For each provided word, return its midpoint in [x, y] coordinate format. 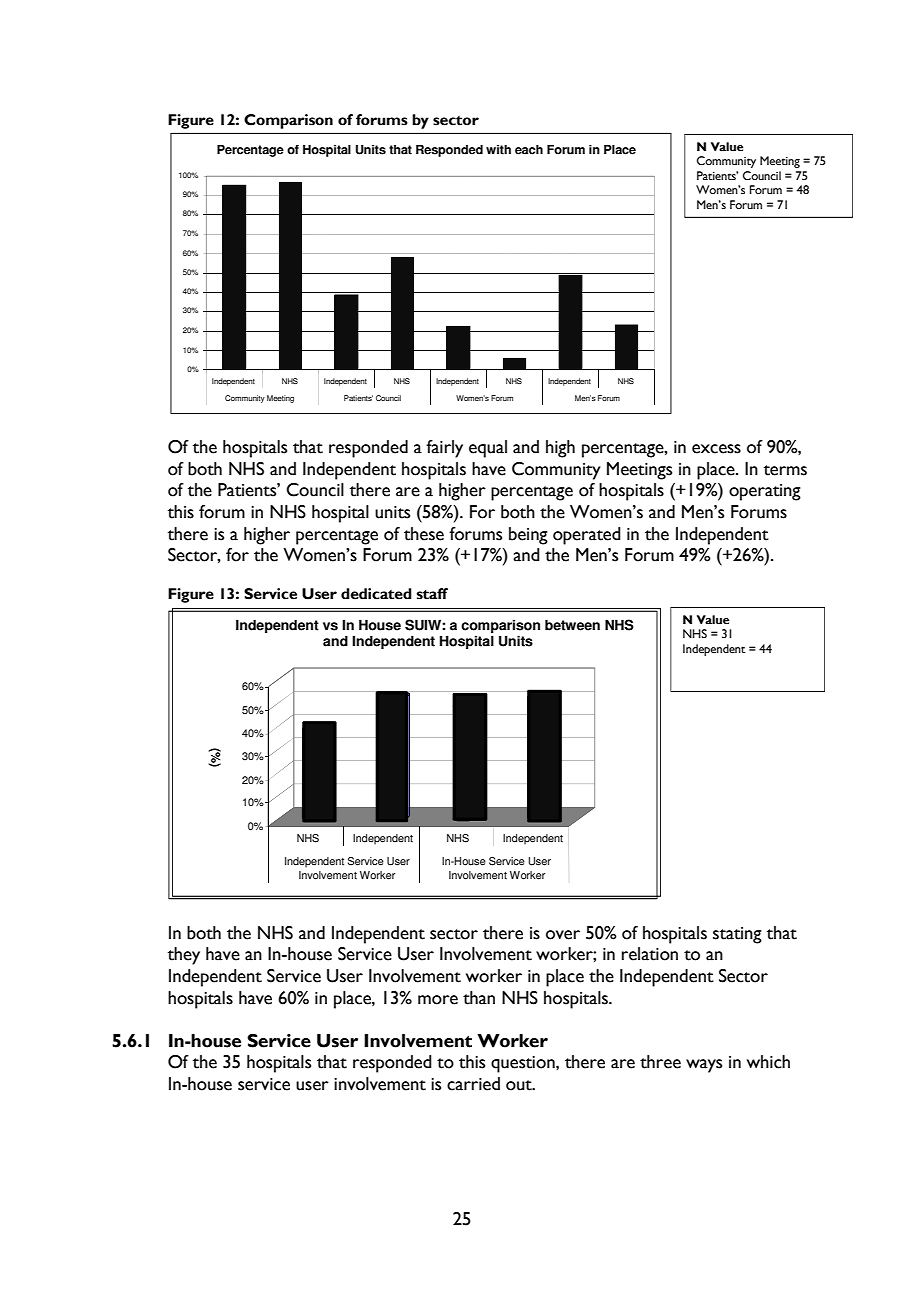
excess [716, 449]
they [184, 956]
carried [473, 1084]
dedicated [376, 594]
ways [704, 1066]
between [572, 625]
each [529, 150]
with [498, 150]
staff [432, 594]
